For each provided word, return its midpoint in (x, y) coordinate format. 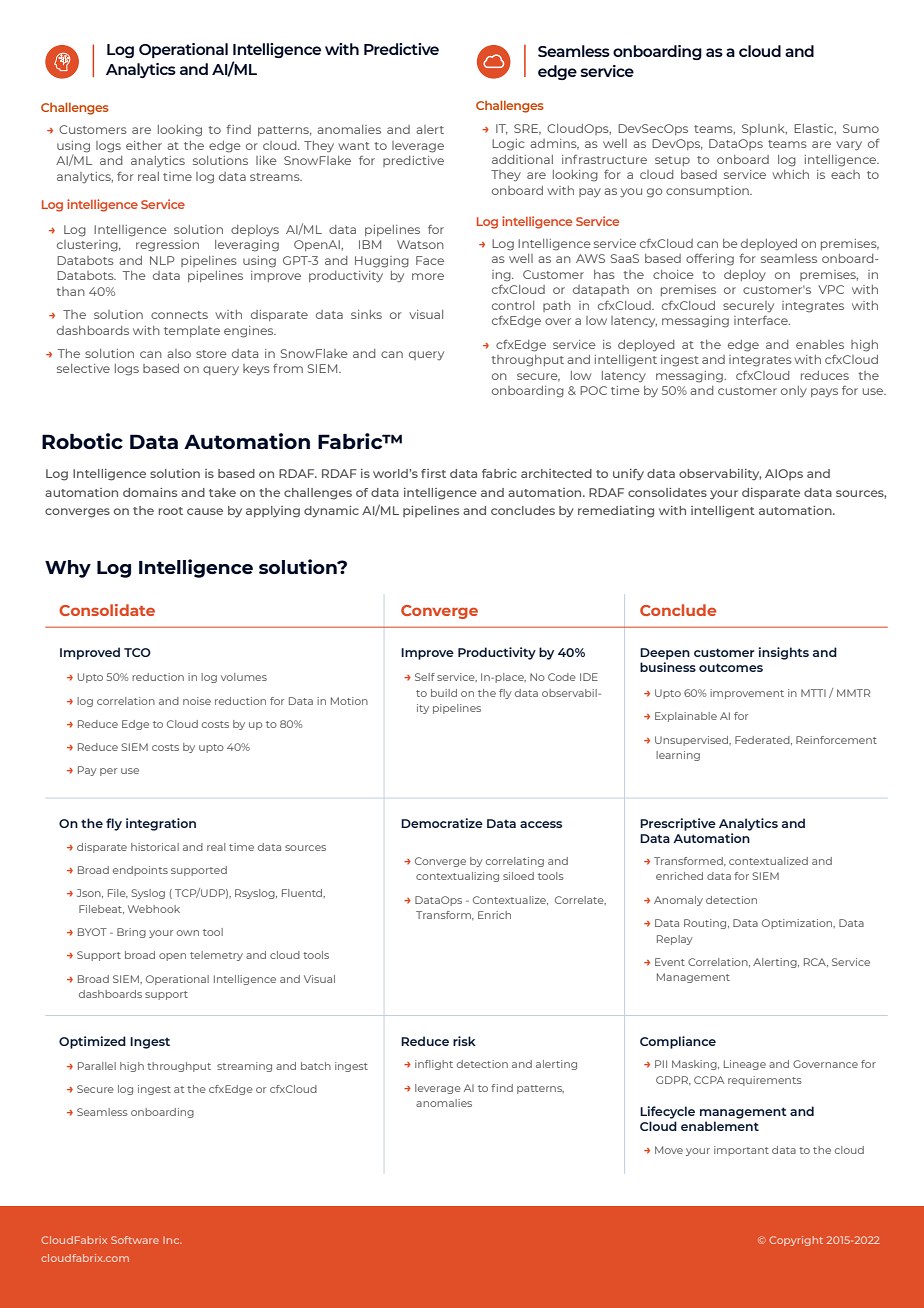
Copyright (796, 1241)
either (144, 145)
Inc (172, 1240)
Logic (508, 145)
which (790, 174)
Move (669, 1150)
